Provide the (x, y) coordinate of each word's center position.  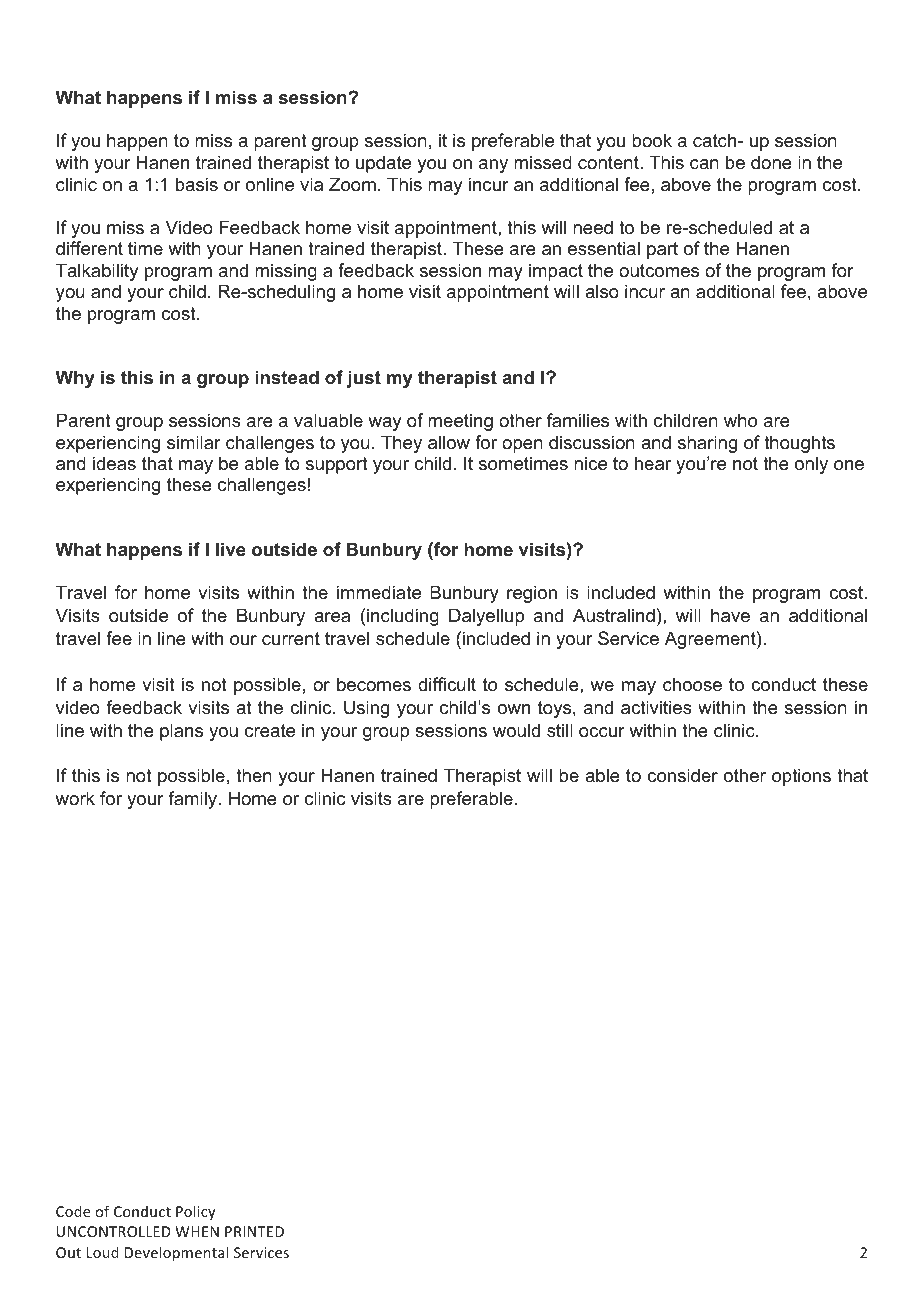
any (493, 166)
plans (181, 732)
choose (692, 684)
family (194, 800)
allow (449, 442)
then (254, 775)
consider (682, 775)
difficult (447, 684)
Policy (195, 1212)
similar (193, 442)
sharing (707, 444)
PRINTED (254, 1231)
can (704, 164)
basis (197, 184)
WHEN (197, 1231)
